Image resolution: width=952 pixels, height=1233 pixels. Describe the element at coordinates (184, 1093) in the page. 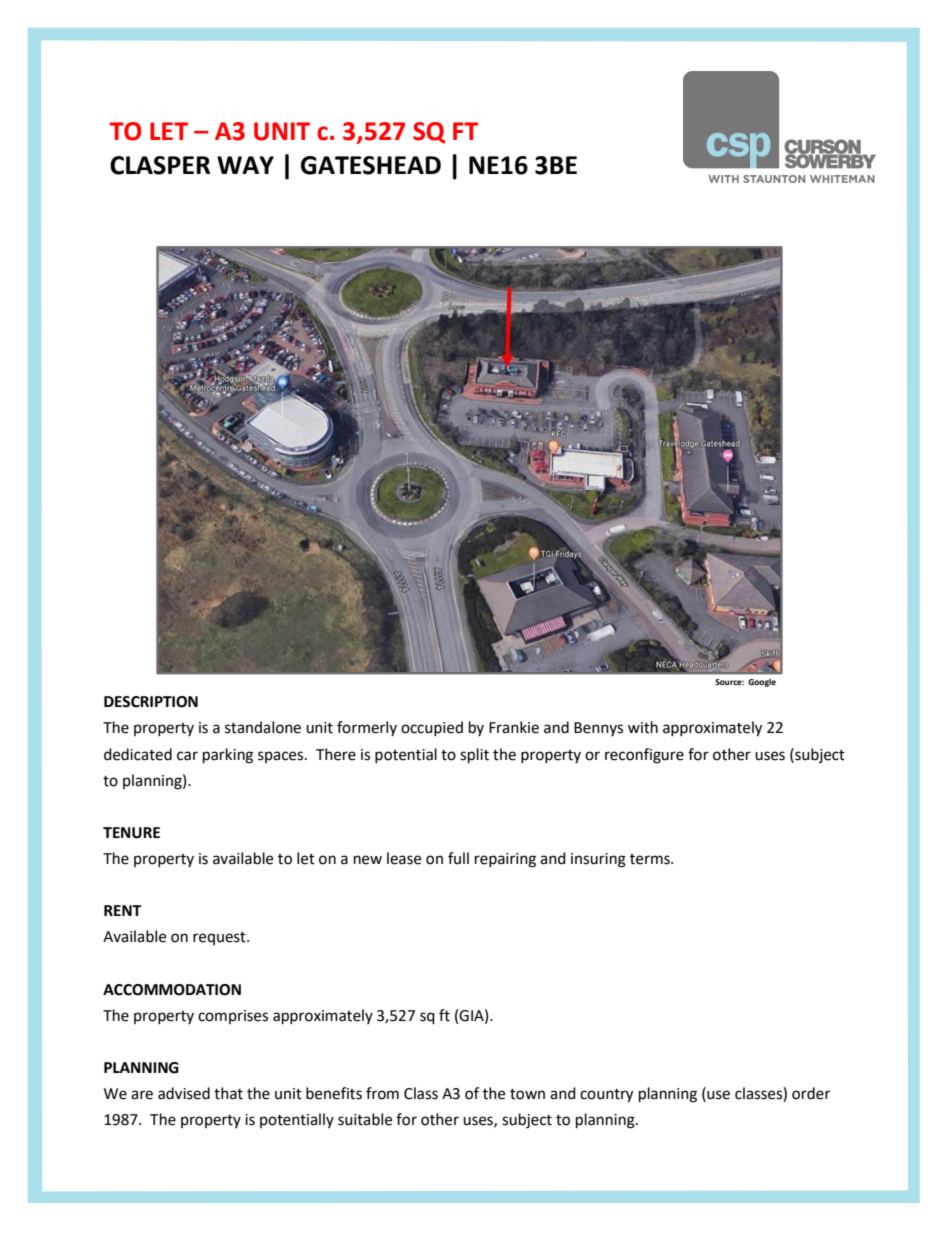

I see `advised` at that location.
